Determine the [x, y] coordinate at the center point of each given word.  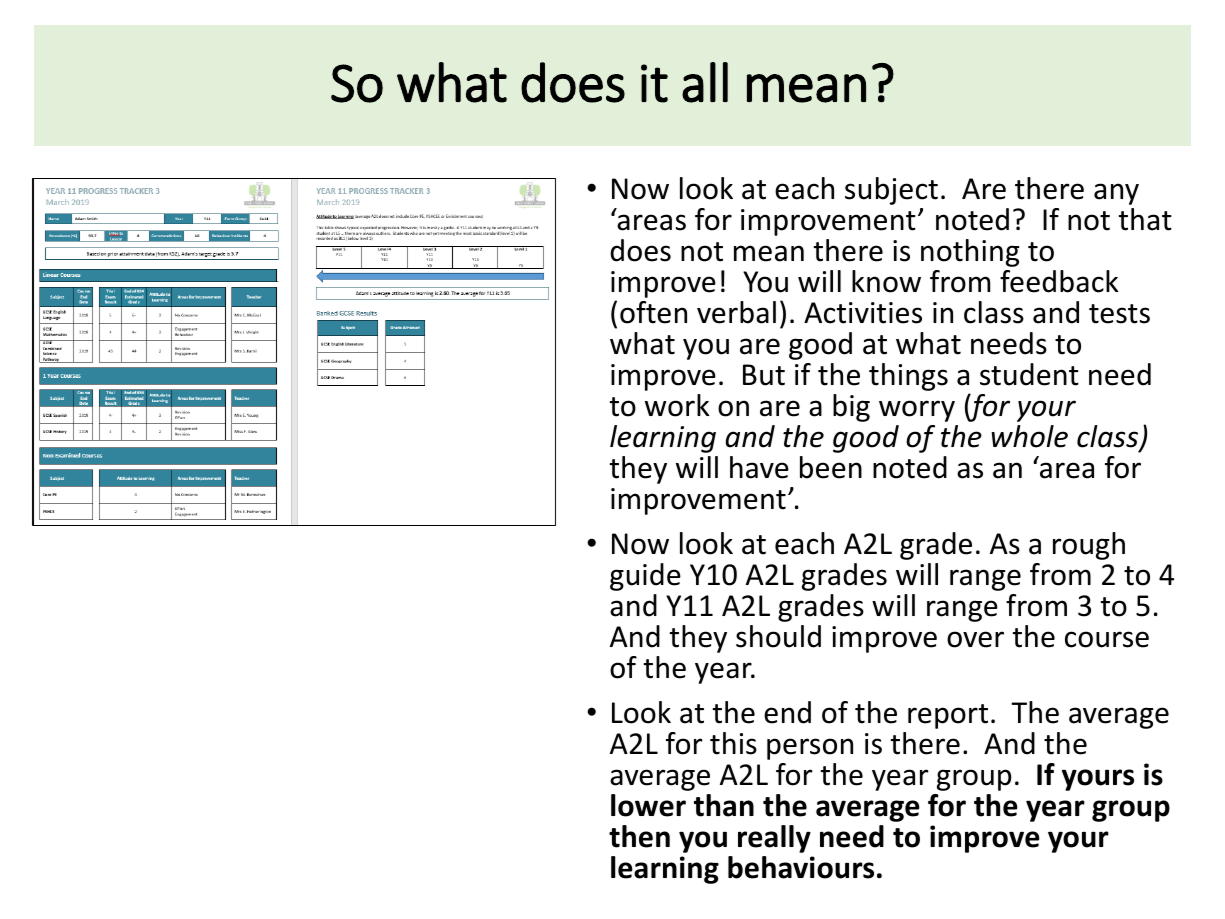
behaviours [801, 867]
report [948, 716]
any [1116, 194]
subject [891, 191]
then [639, 836]
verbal [736, 312]
